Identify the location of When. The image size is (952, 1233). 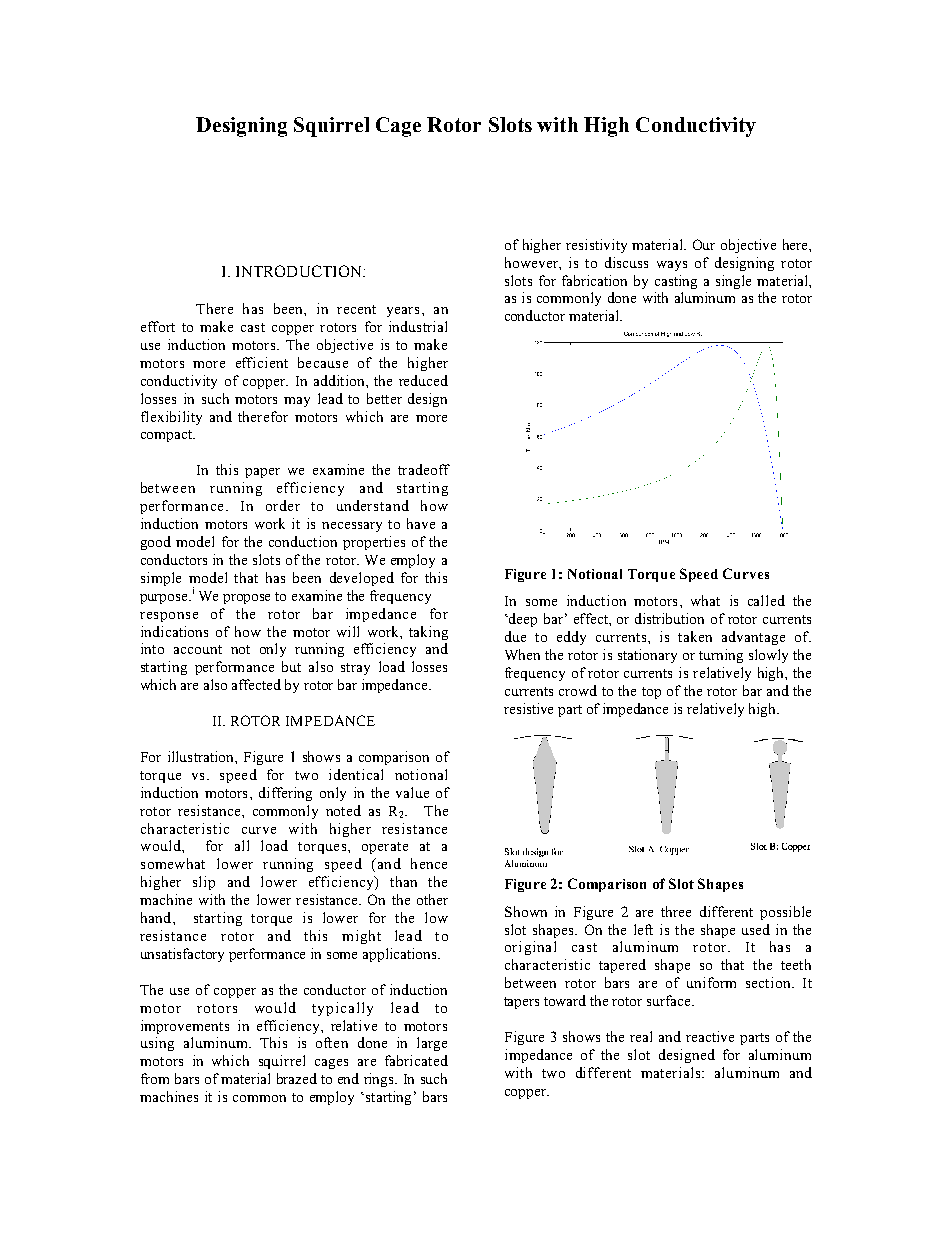
(522, 654).
